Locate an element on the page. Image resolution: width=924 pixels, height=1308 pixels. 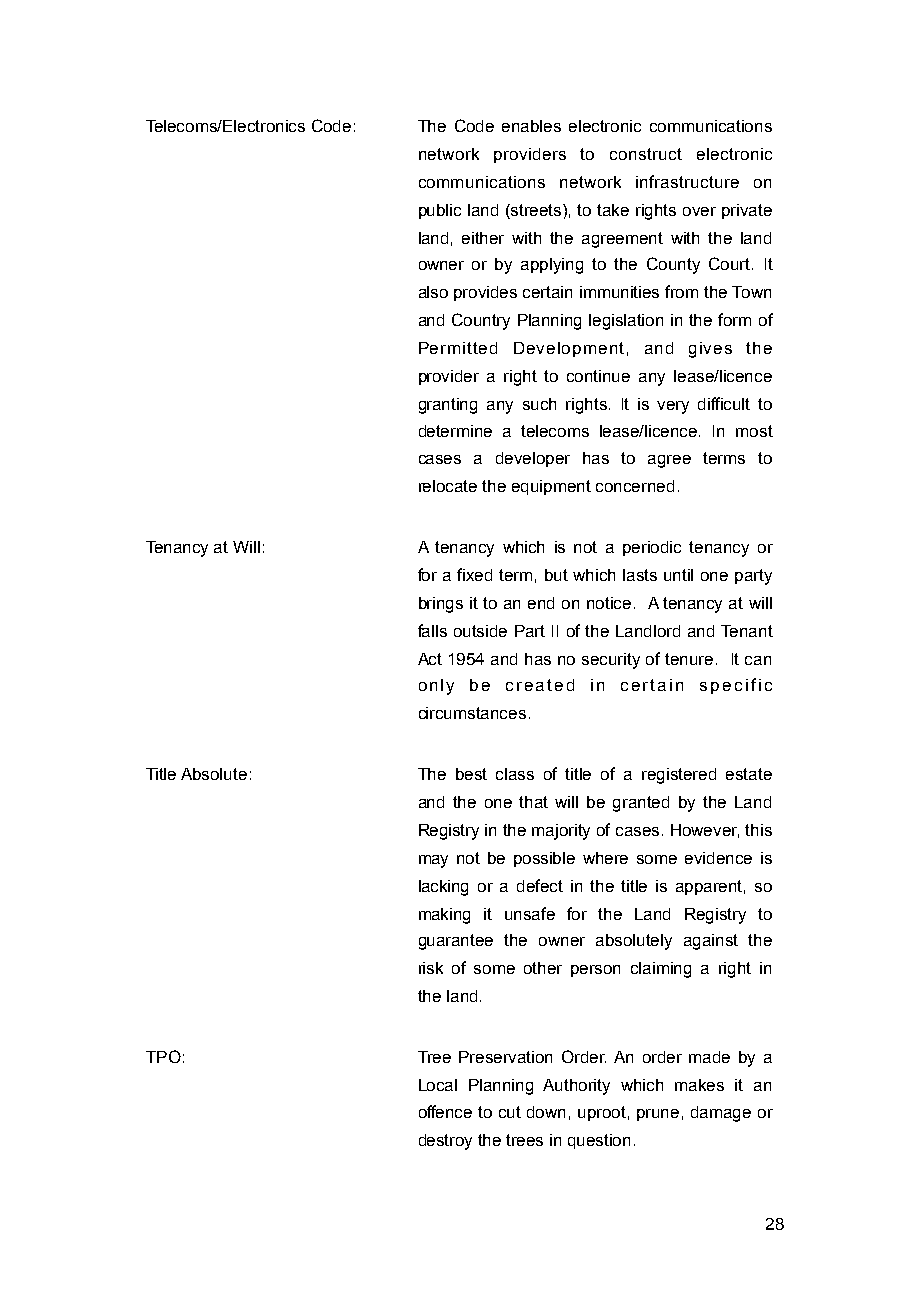
public is located at coordinates (440, 211).
